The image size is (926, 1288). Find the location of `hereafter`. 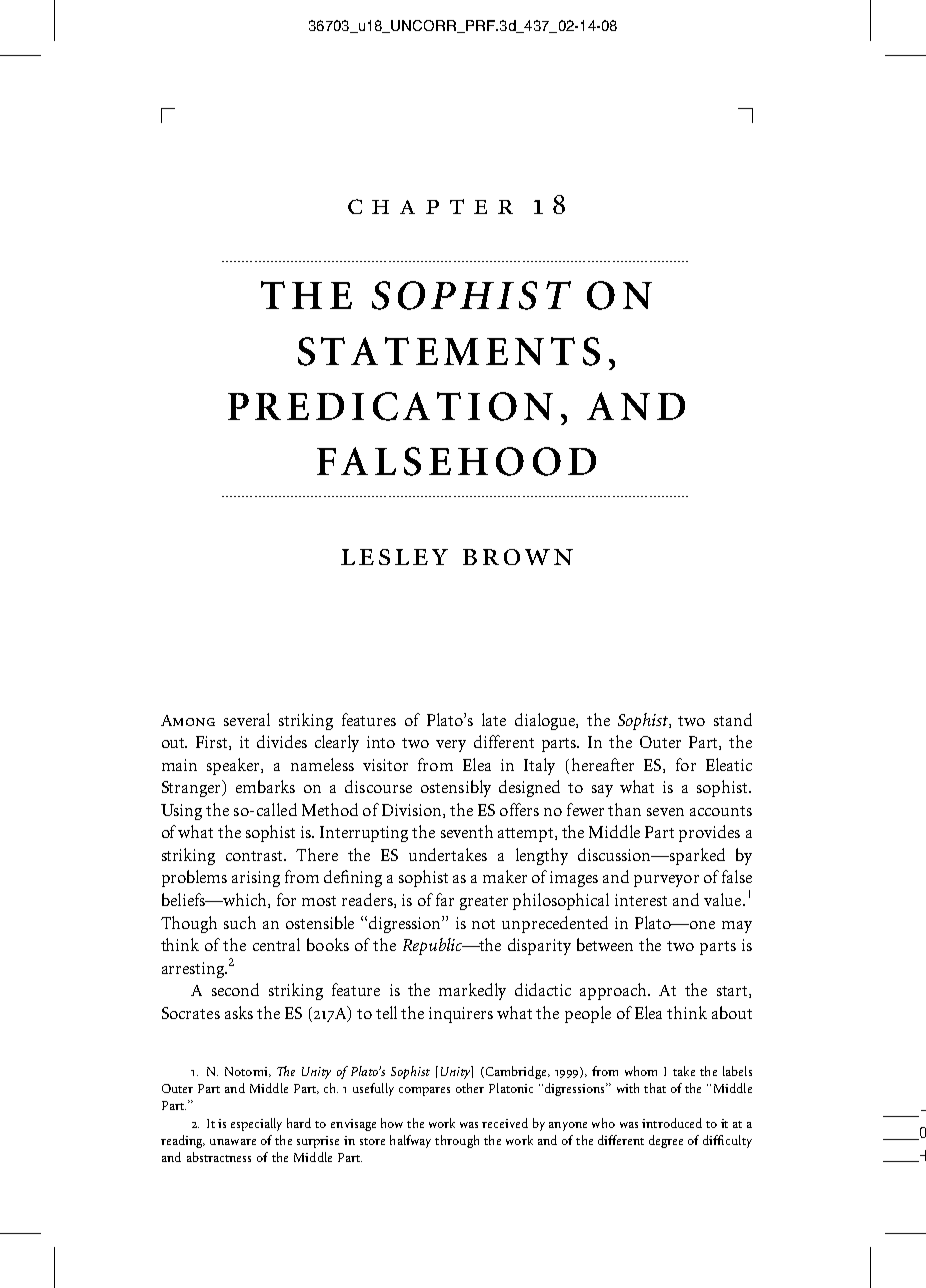

hereafter is located at coordinates (603, 764).
